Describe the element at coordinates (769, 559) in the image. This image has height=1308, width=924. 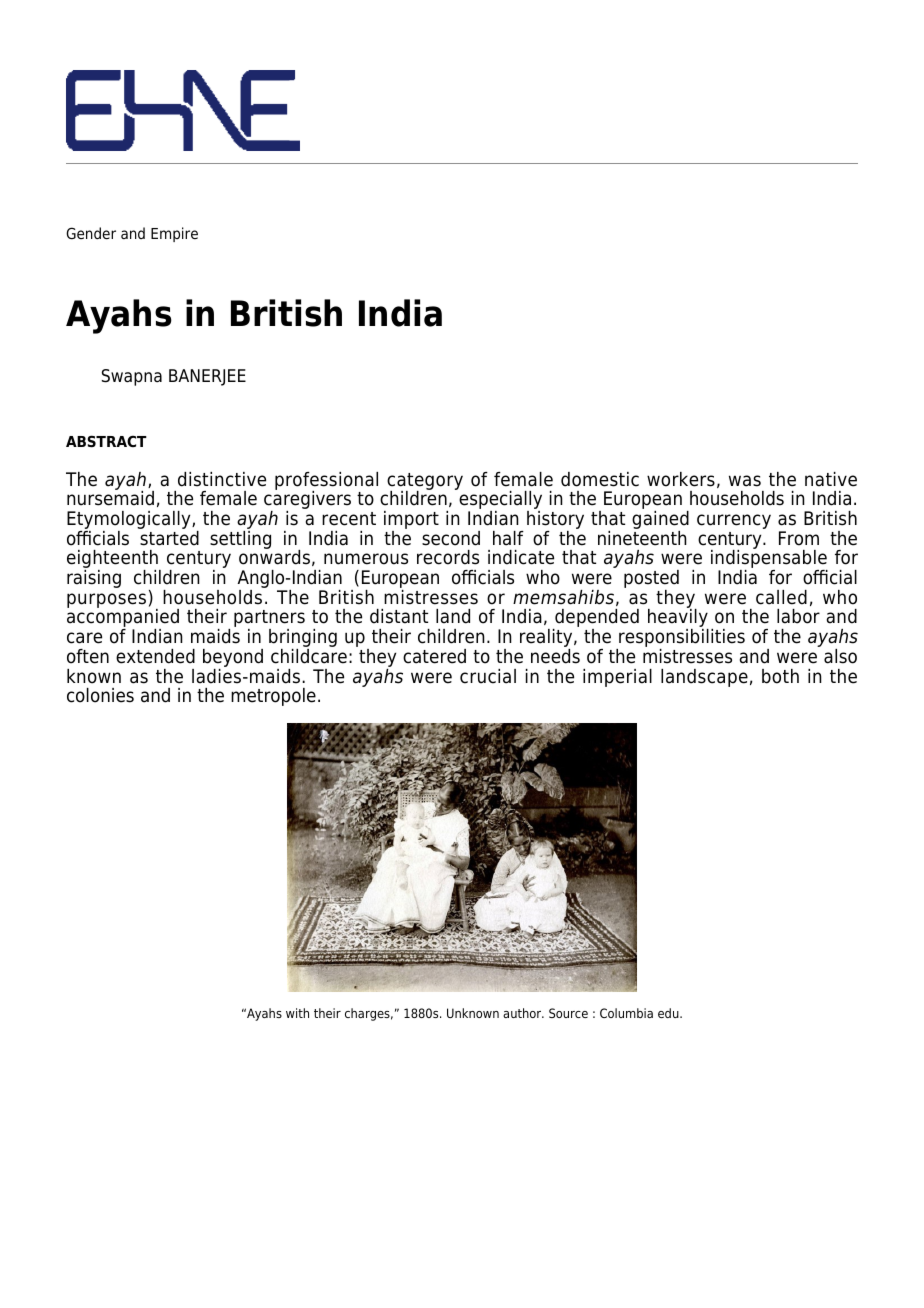
I see `indispensable` at that location.
